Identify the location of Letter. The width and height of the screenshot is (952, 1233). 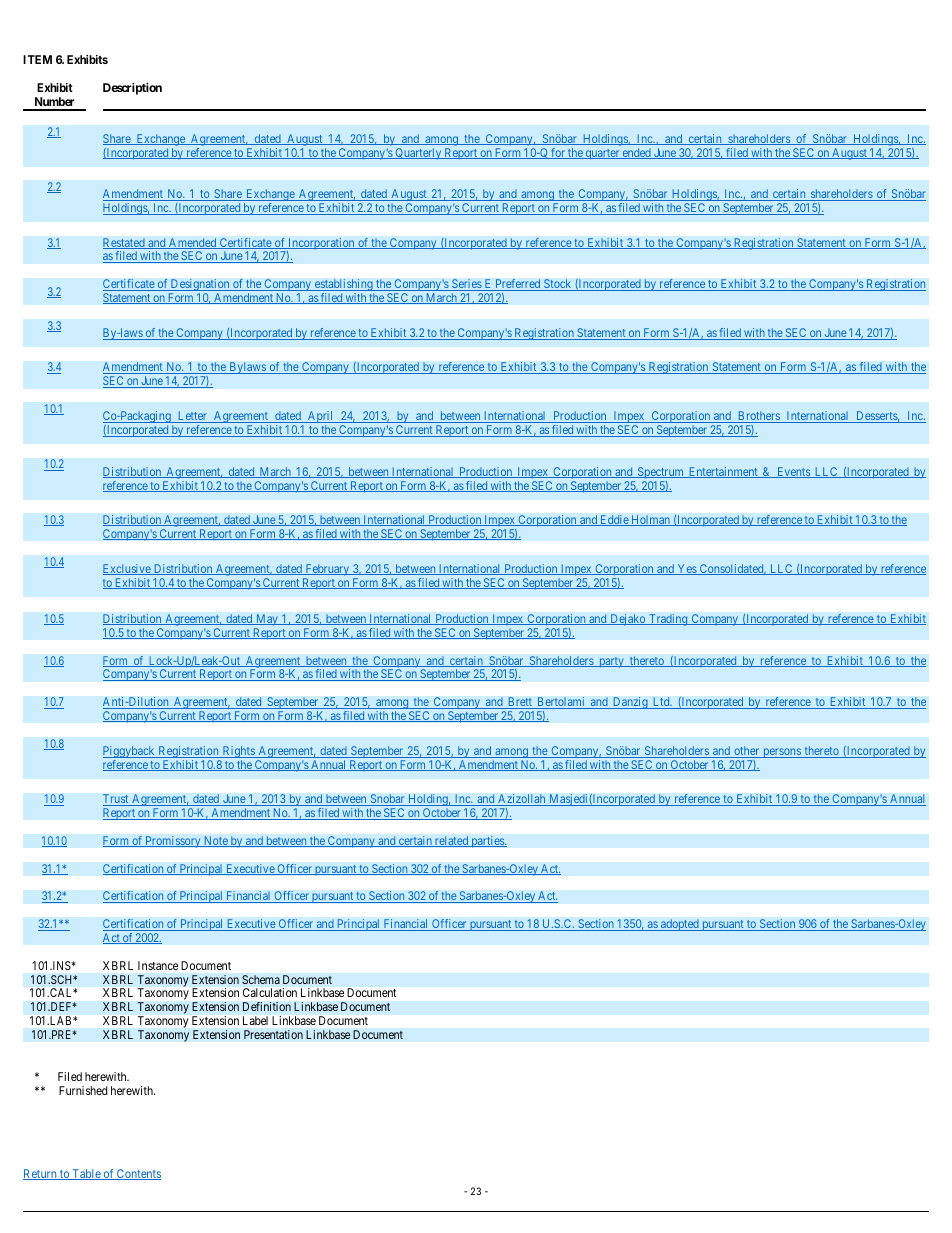
(192, 417).
